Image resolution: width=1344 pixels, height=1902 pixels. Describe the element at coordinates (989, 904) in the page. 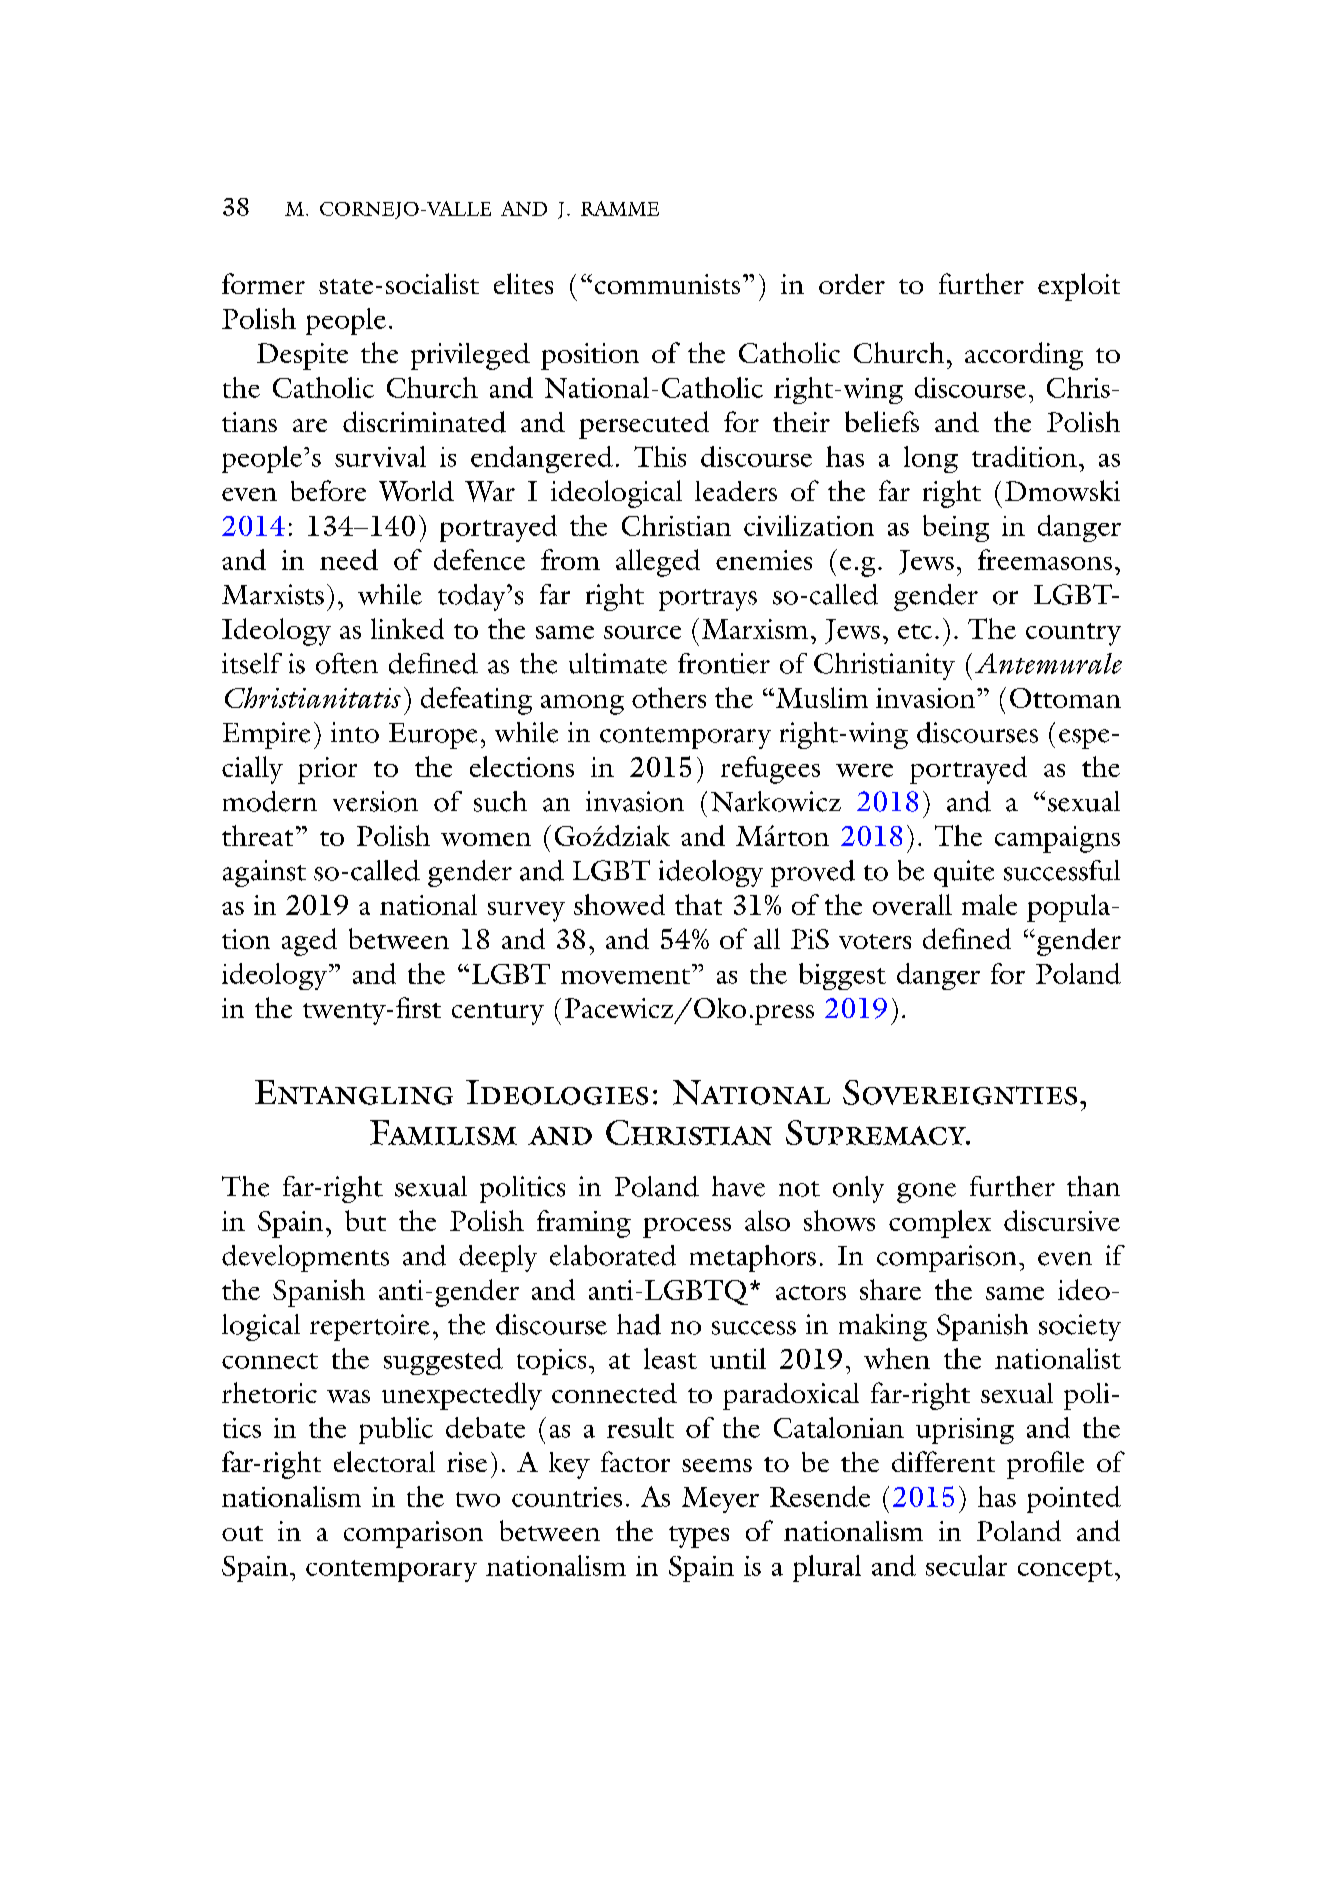

I see `male` at that location.
